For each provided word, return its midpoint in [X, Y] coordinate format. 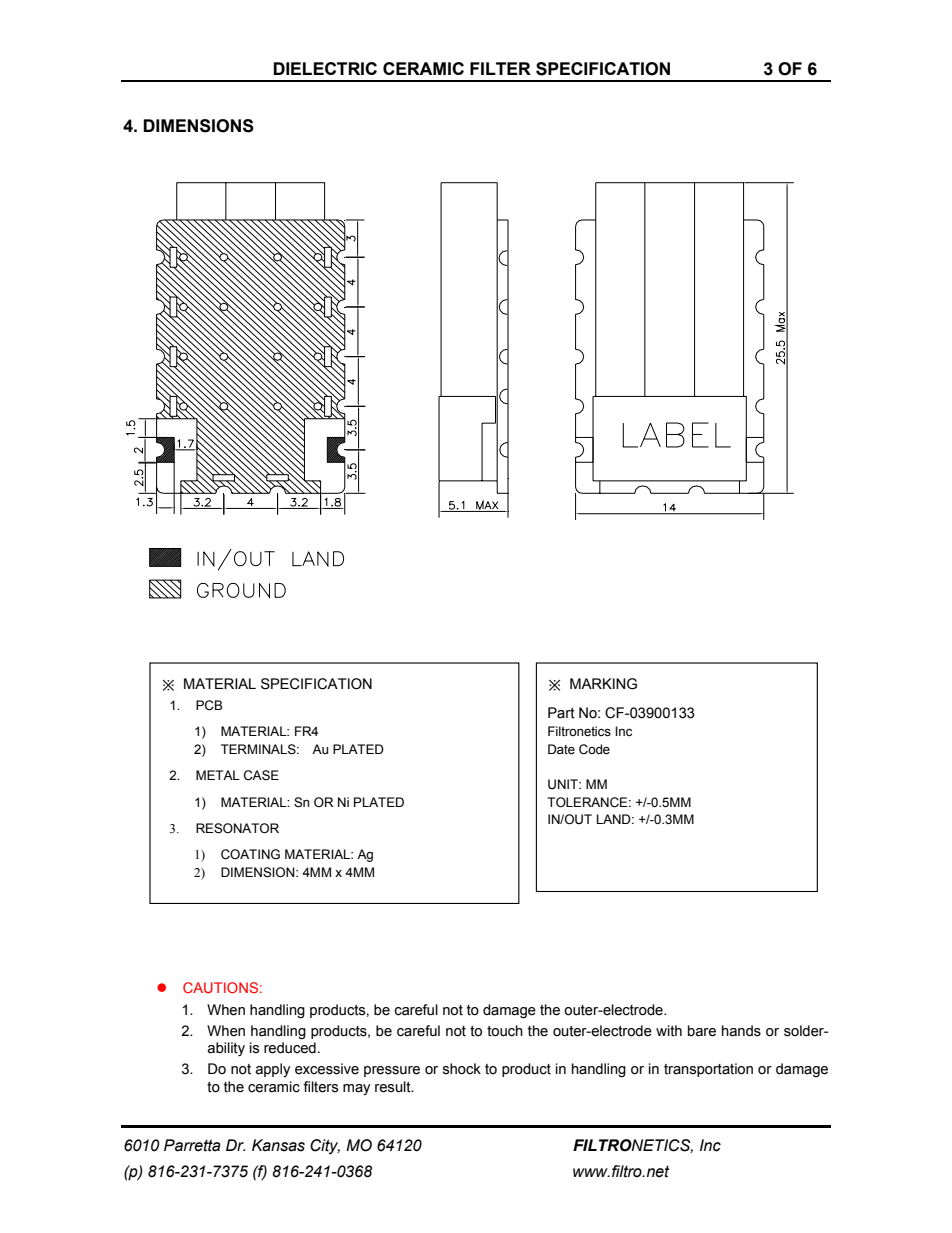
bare [702, 1031]
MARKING [603, 684]
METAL [218, 775]
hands [741, 1031]
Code [594, 749]
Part [561, 713]
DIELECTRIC [325, 68]
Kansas [278, 1145]
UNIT [564, 784]
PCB [209, 705]
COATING [250, 854]
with [669, 1031]
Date [561, 749]
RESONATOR [237, 828]
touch [505, 1031]
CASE [261, 775]
